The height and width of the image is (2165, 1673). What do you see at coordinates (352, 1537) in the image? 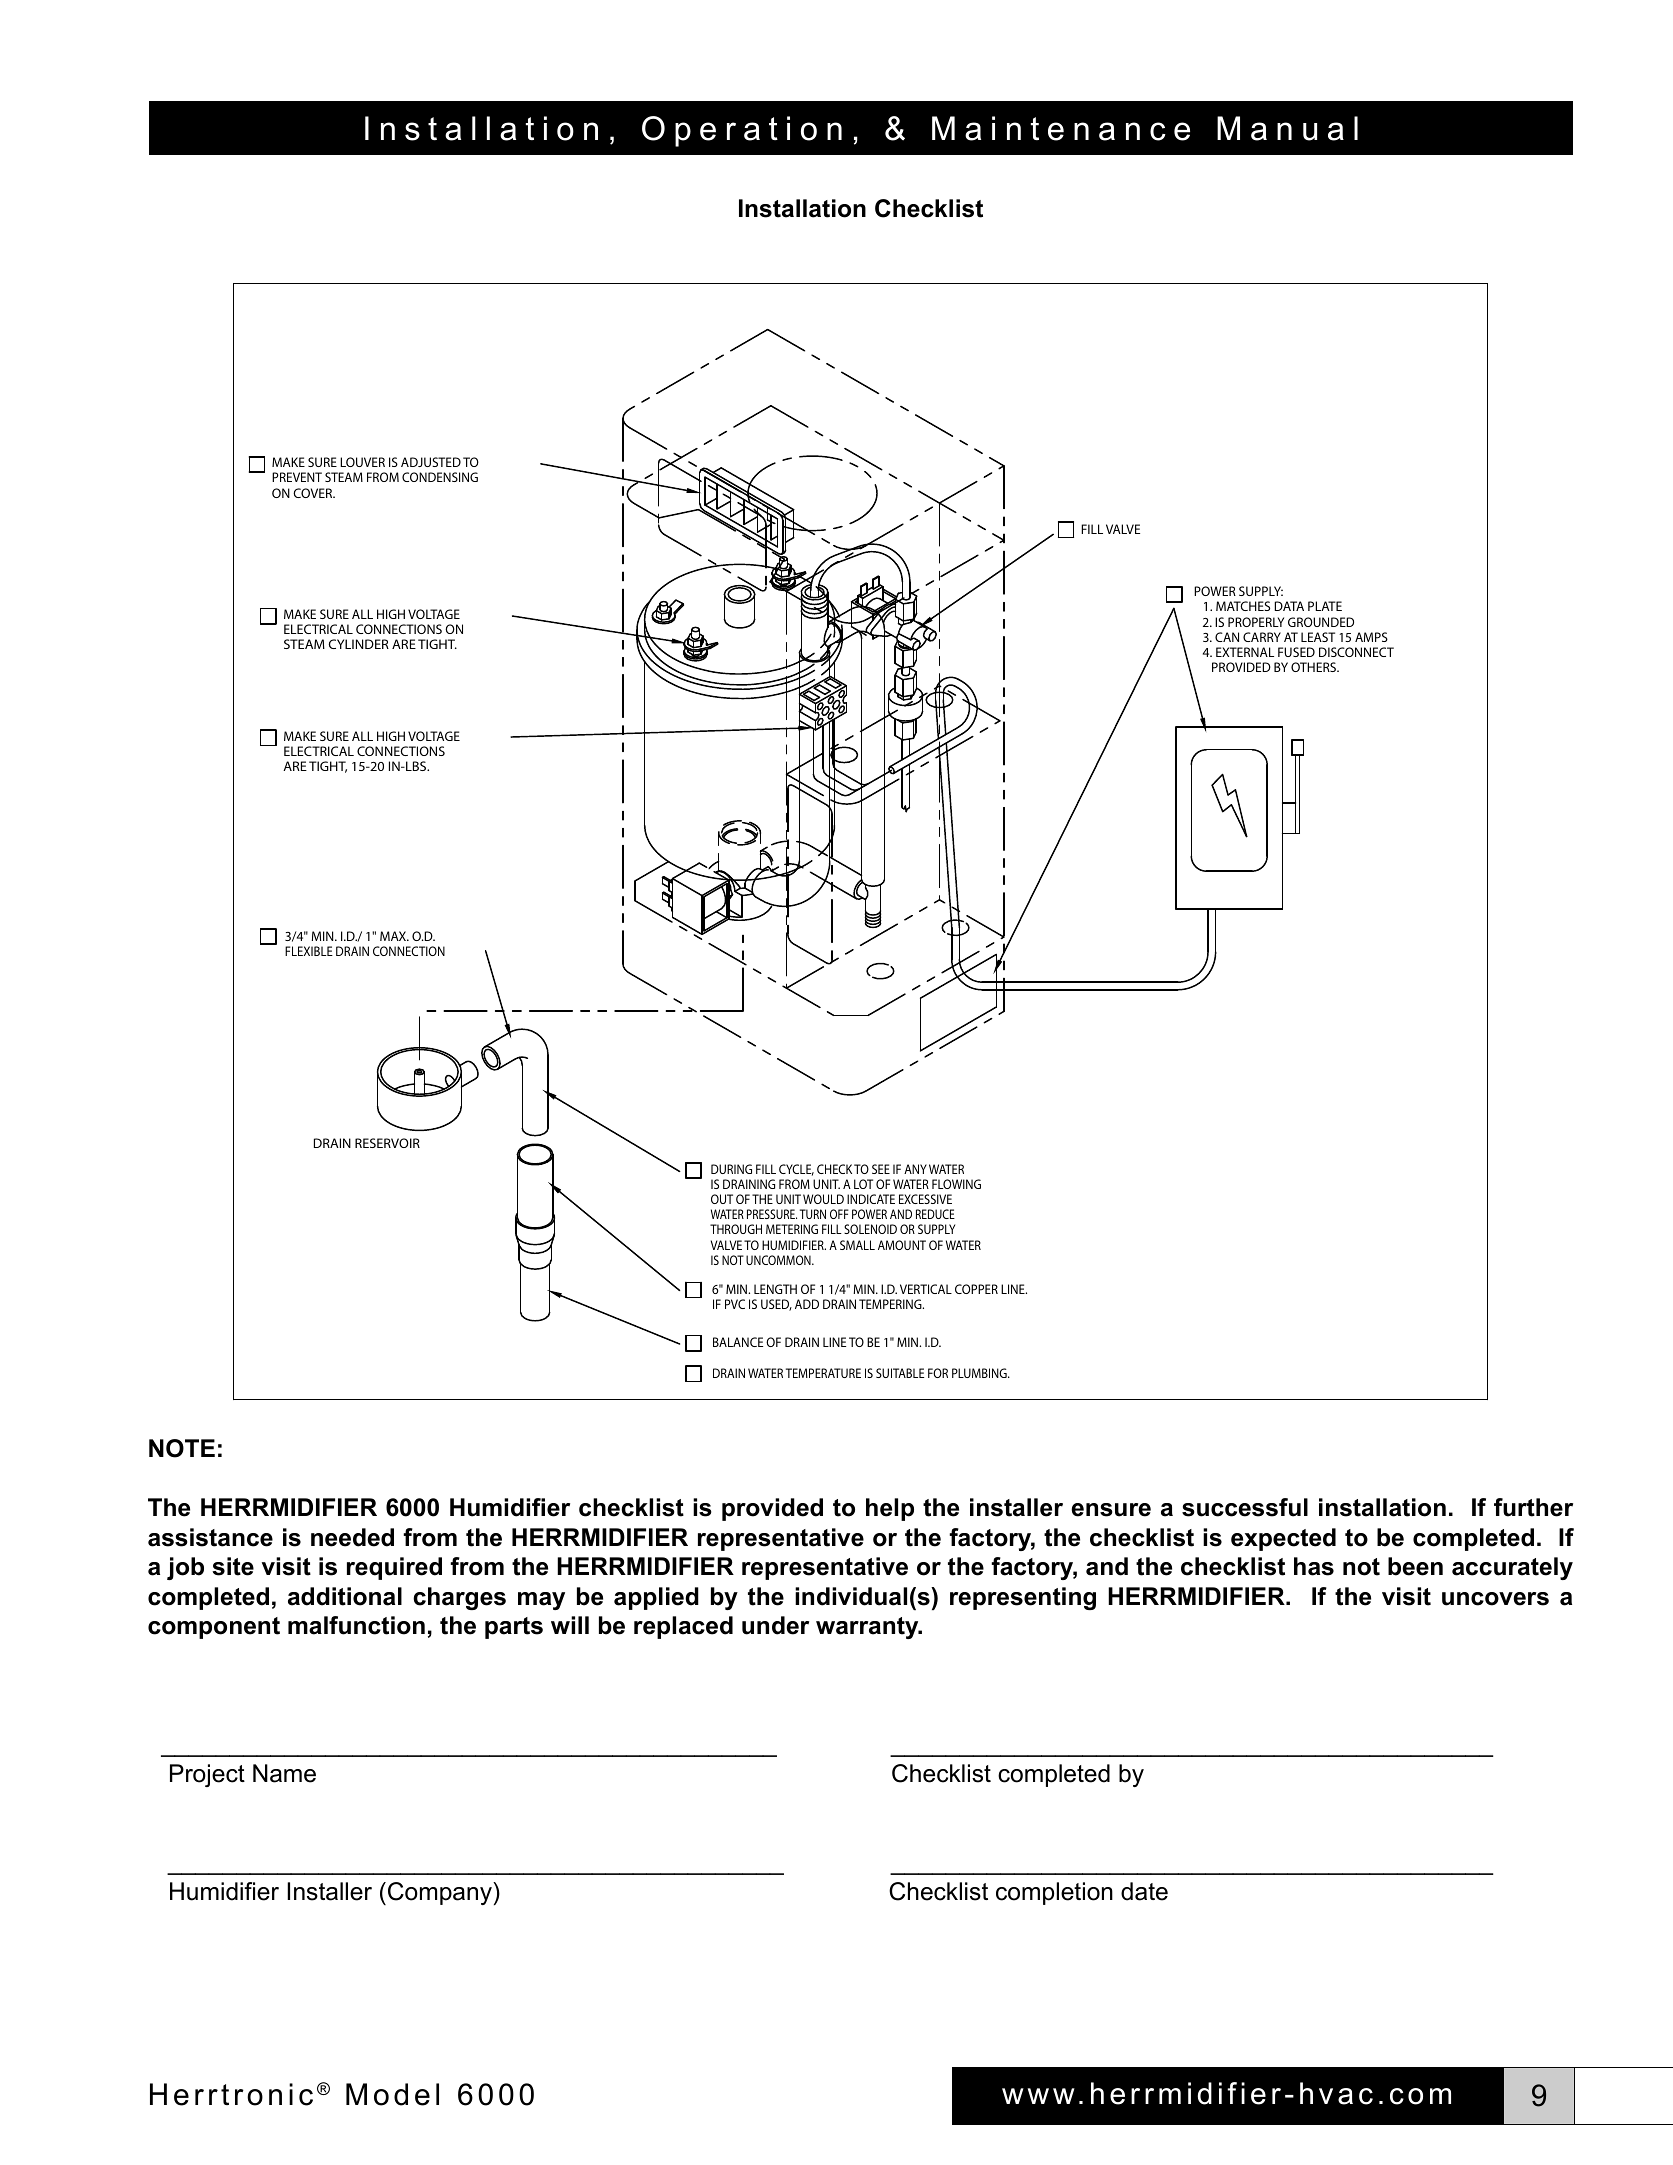
I see `needed` at bounding box center [352, 1537].
